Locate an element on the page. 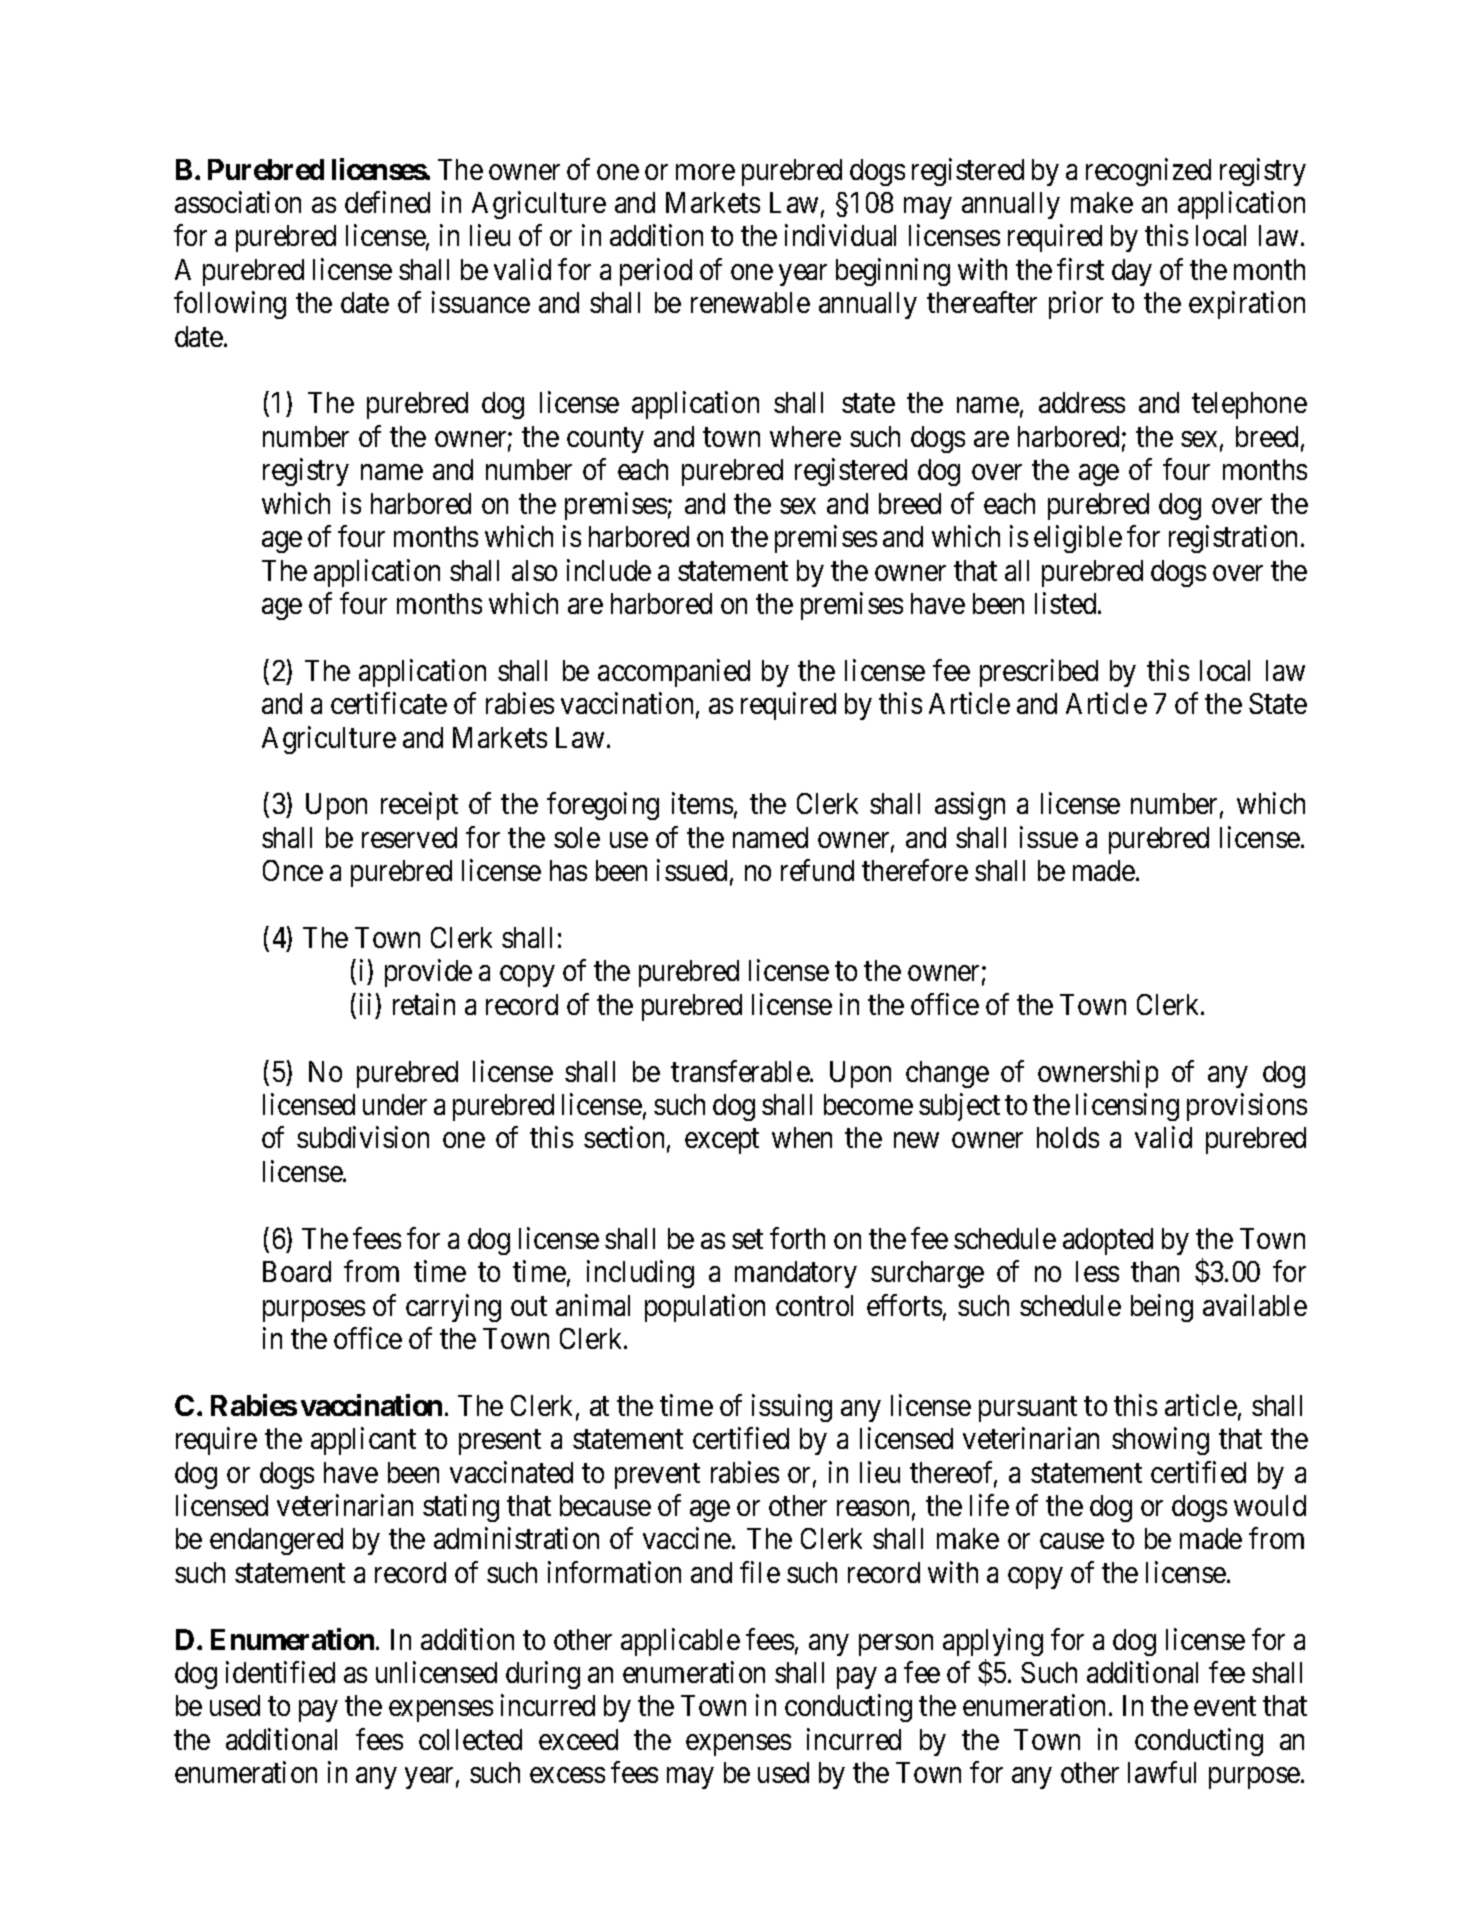 The height and width of the document is (1917, 1481). recognized is located at coordinates (1148, 172).
